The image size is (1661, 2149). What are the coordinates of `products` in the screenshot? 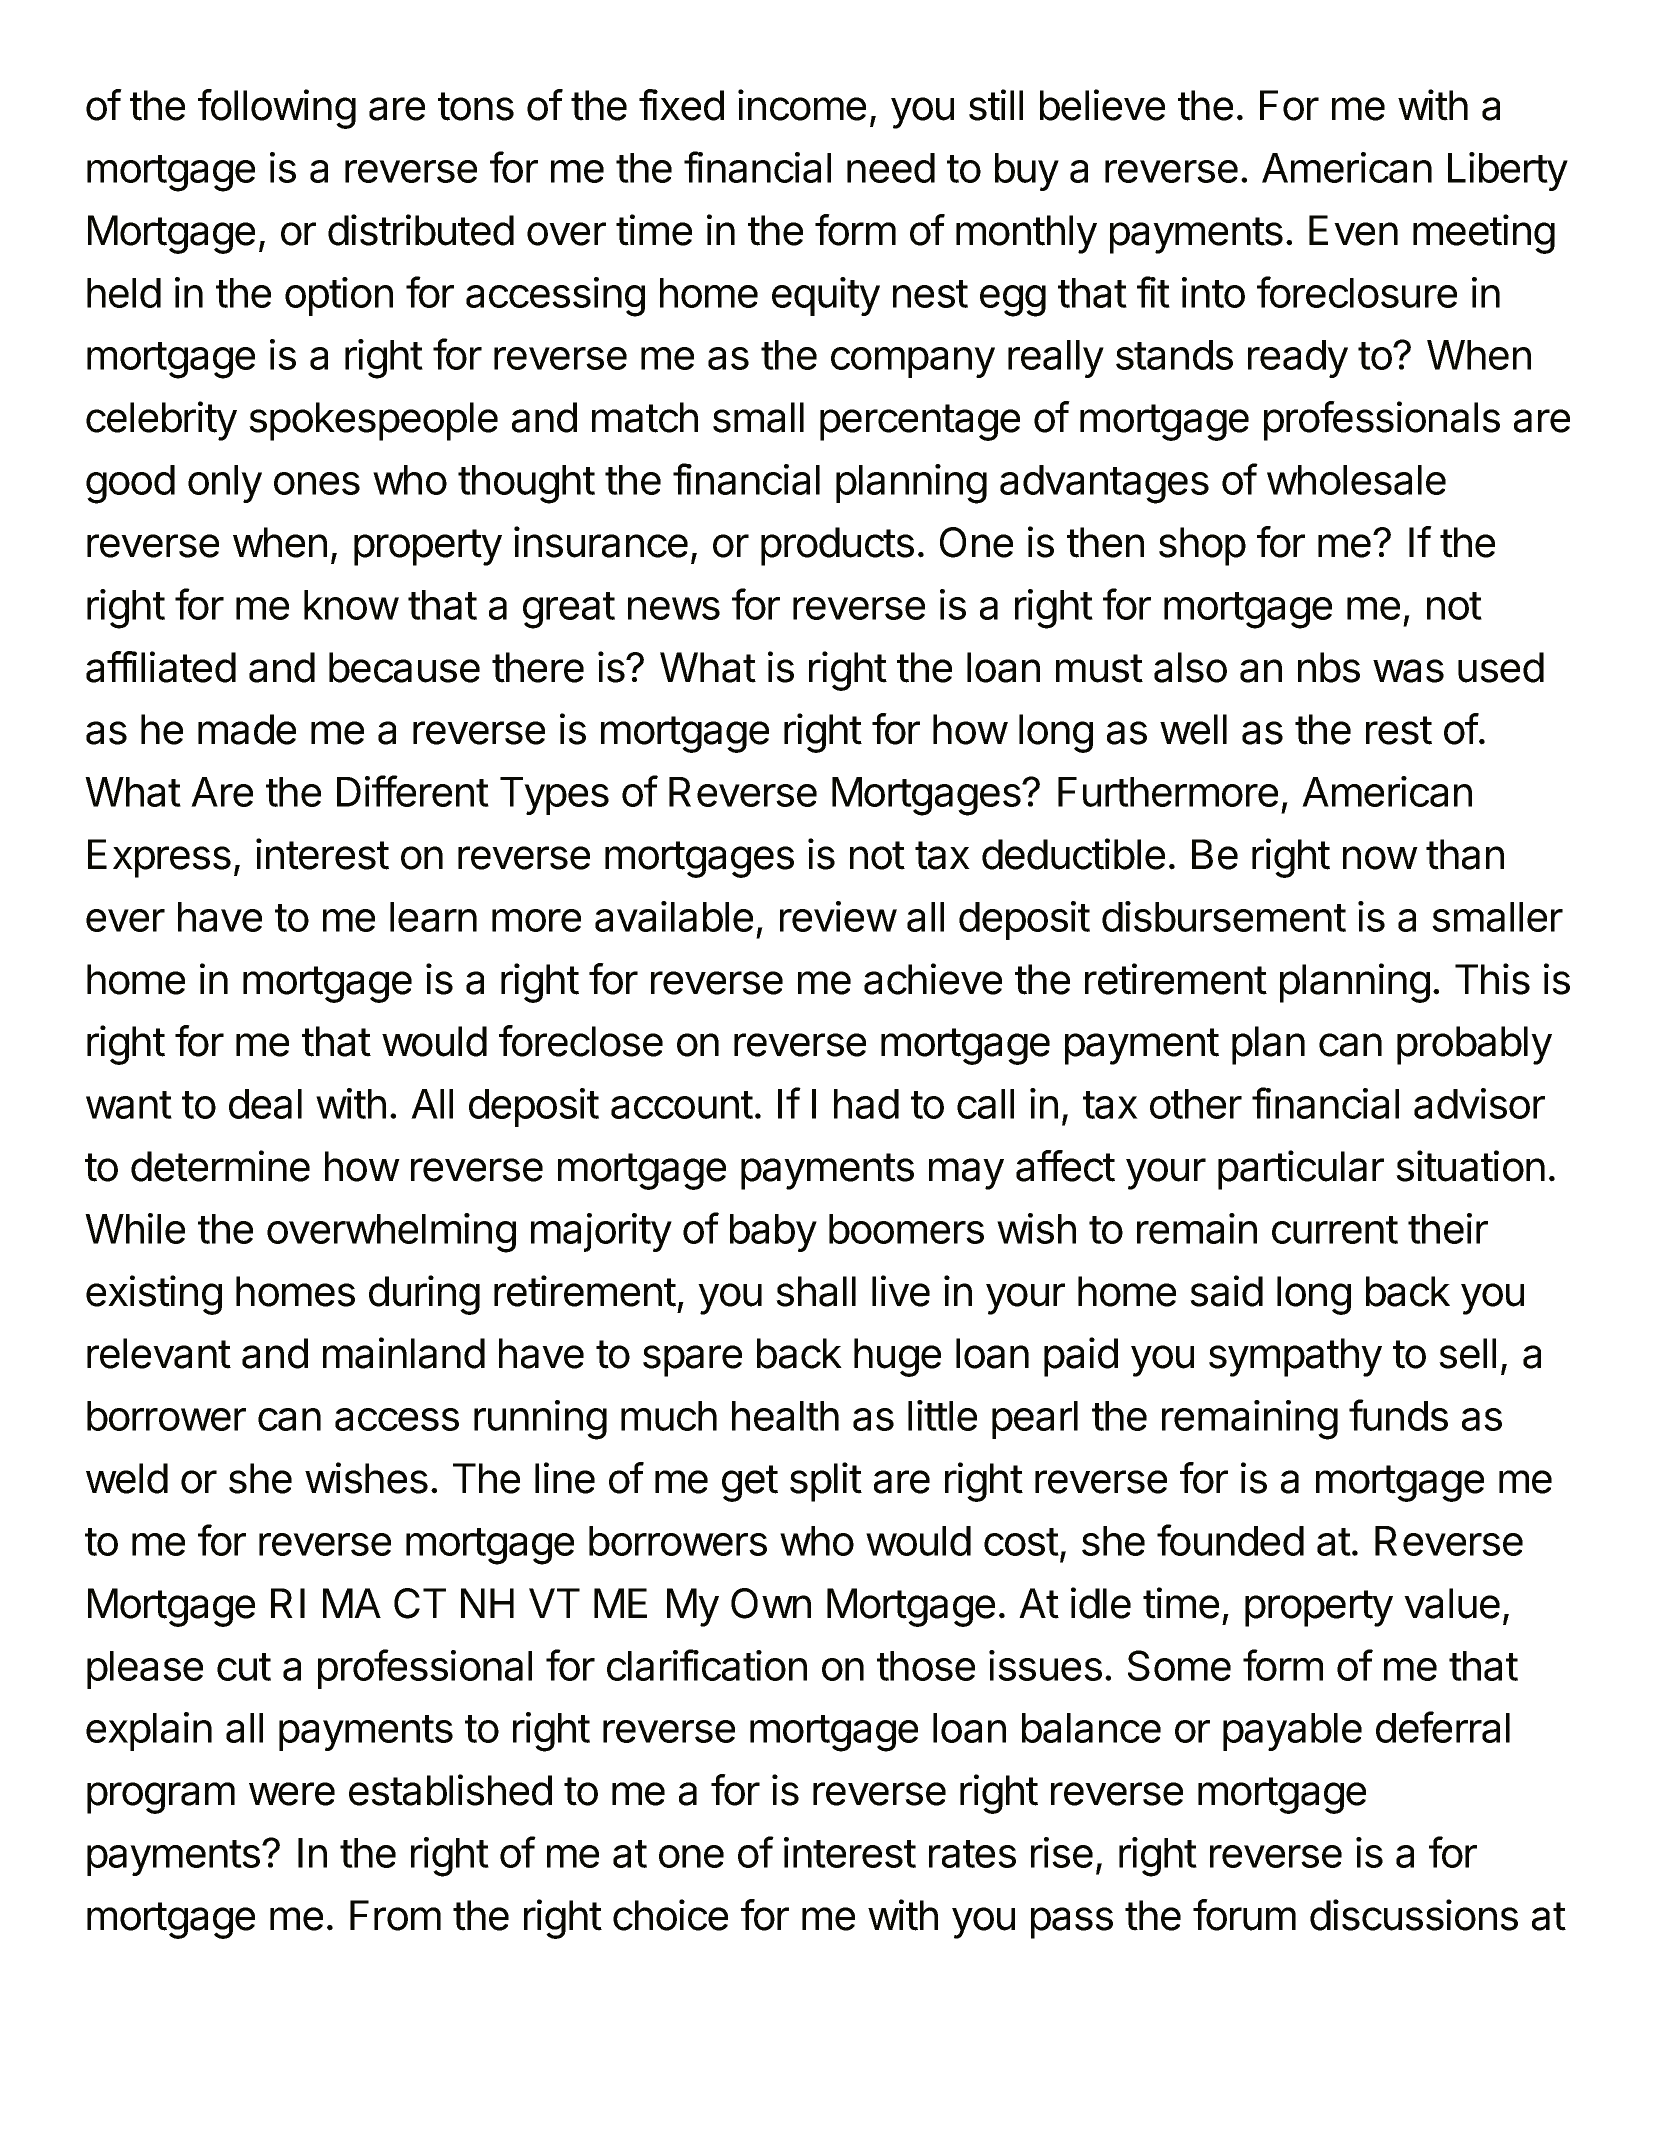 It's located at (837, 546).
